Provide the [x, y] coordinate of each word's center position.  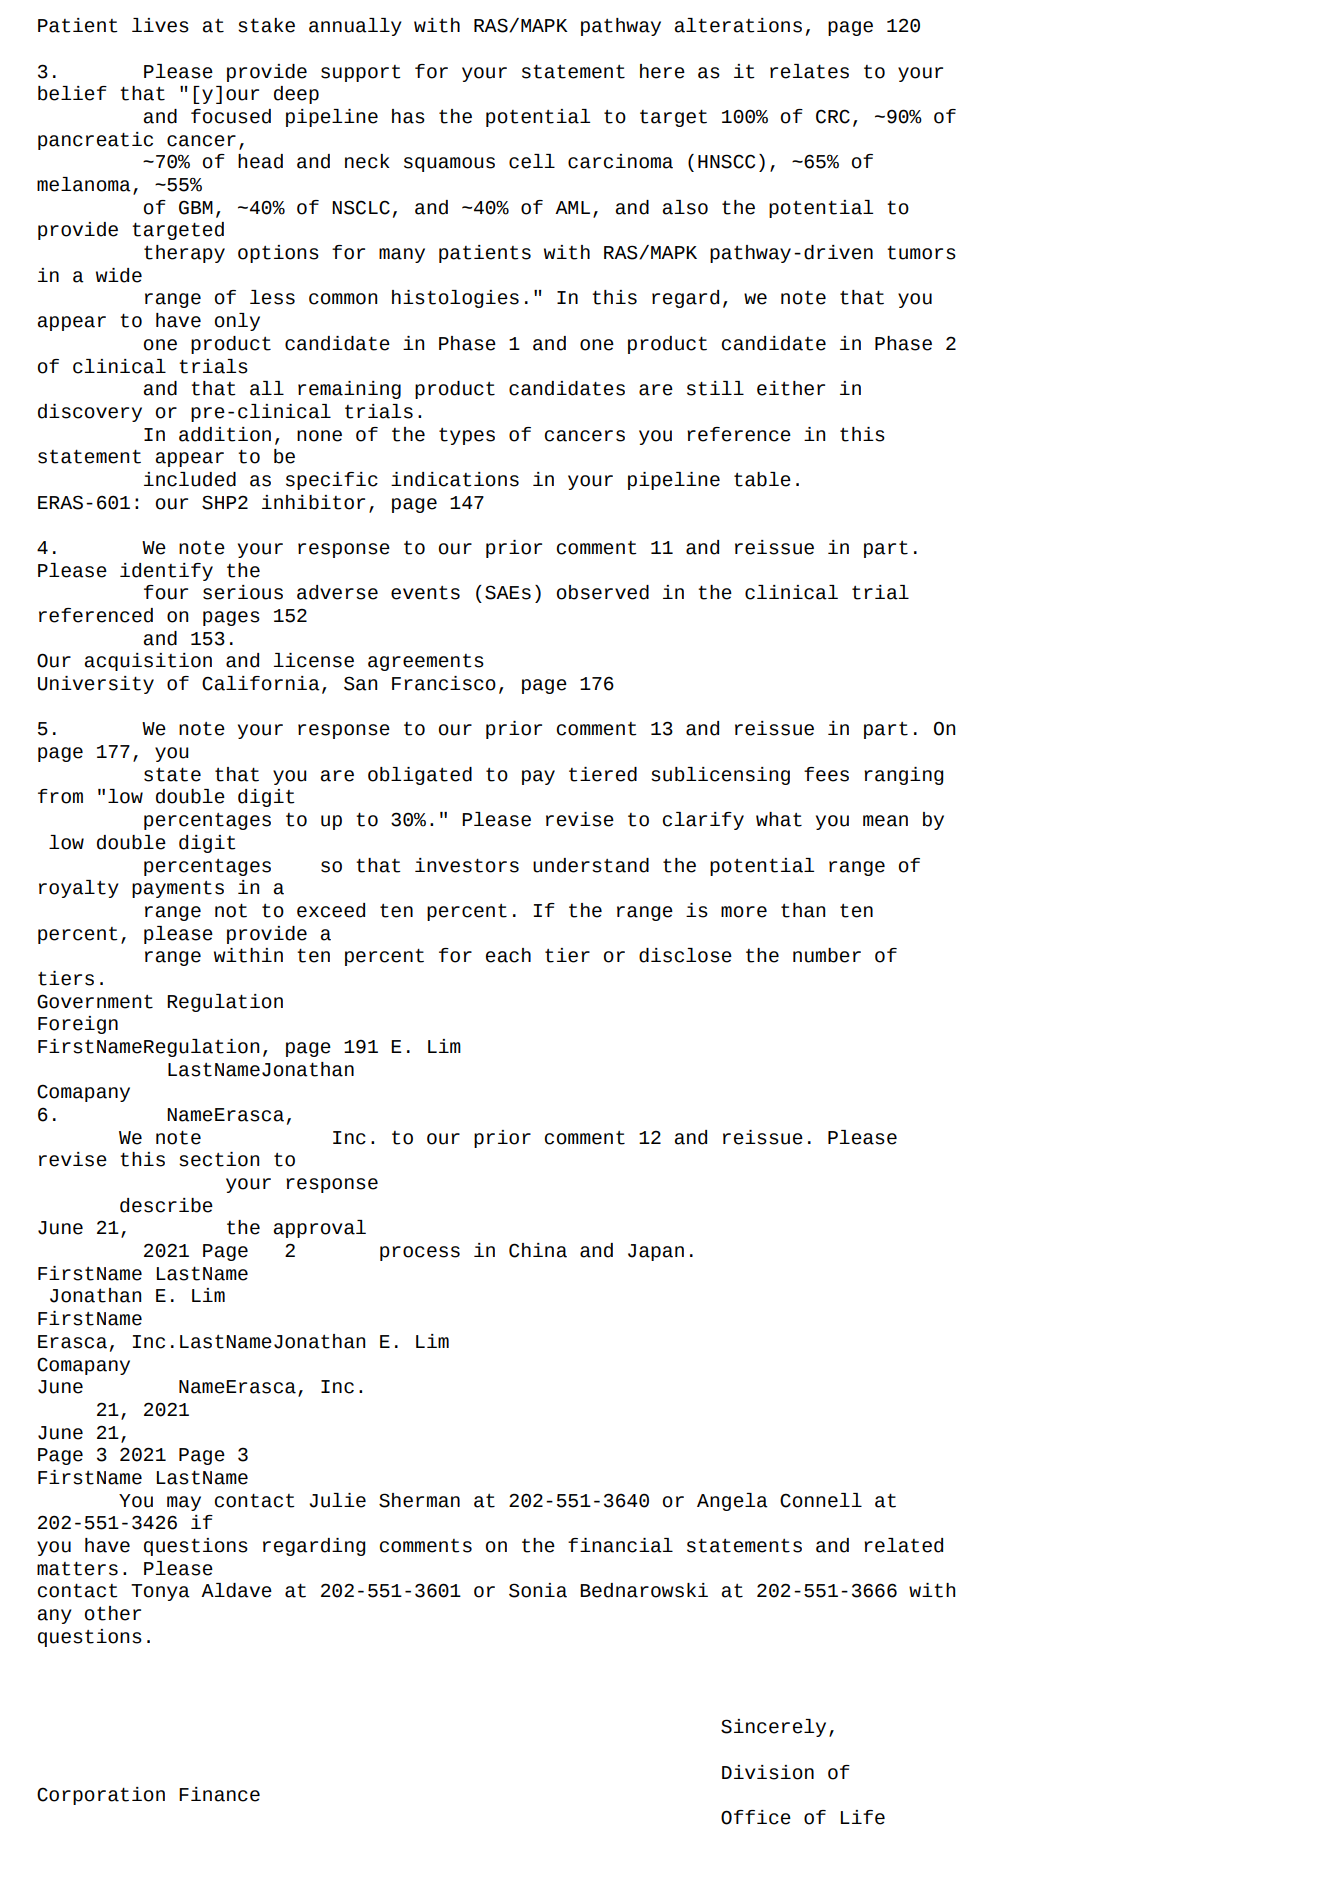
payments [178, 889]
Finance [219, 1794]
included [190, 479]
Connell [821, 1500]
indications [455, 479]
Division [768, 1772]
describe [166, 1205]
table [762, 479]
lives [160, 25]
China [538, 1250]
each [508, 955]
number [827, 955]
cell [532, 161]
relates [809, 71]
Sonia [538, 1590]
